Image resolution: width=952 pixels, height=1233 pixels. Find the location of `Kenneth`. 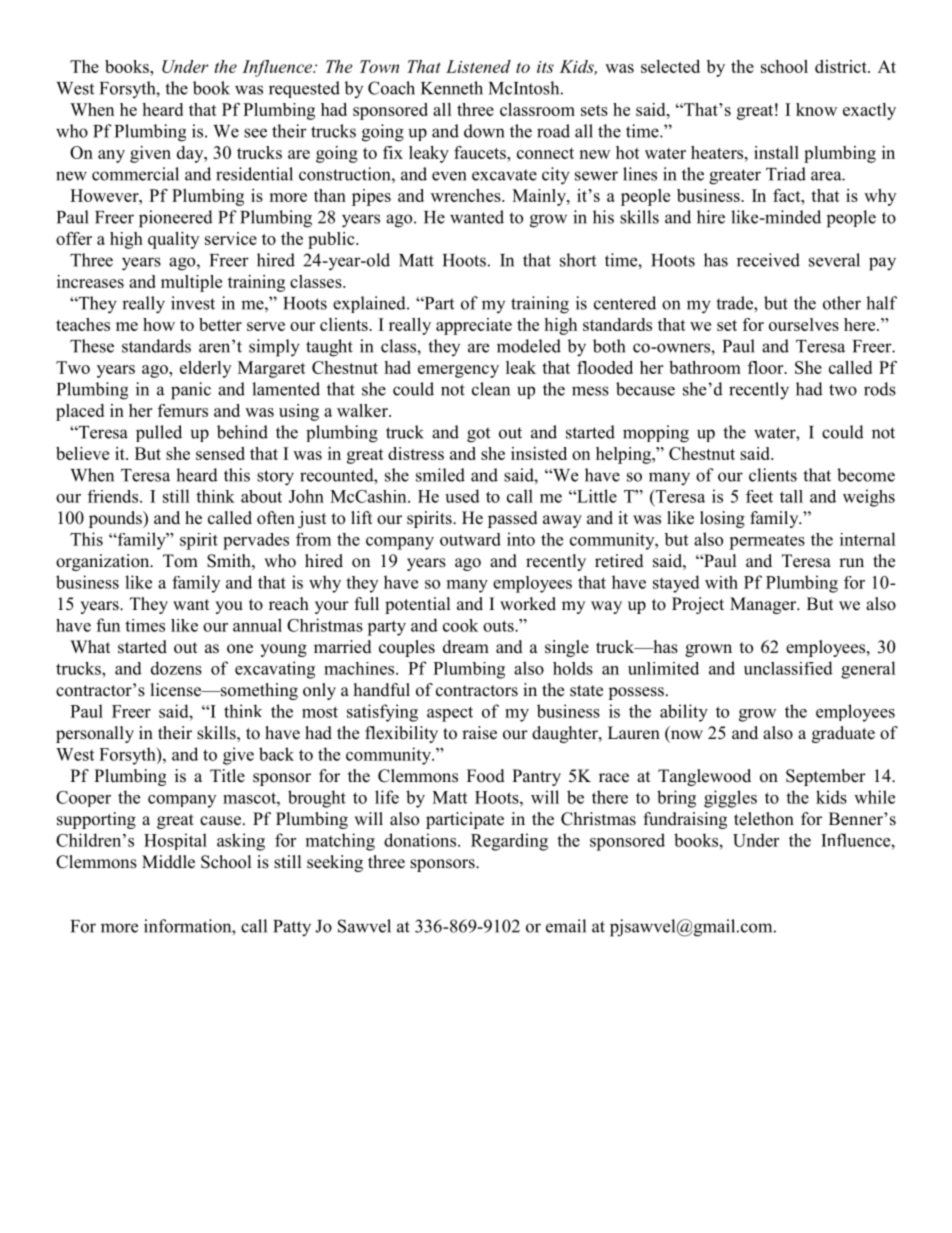

Kenneth is located at coordinates (452, 88).
